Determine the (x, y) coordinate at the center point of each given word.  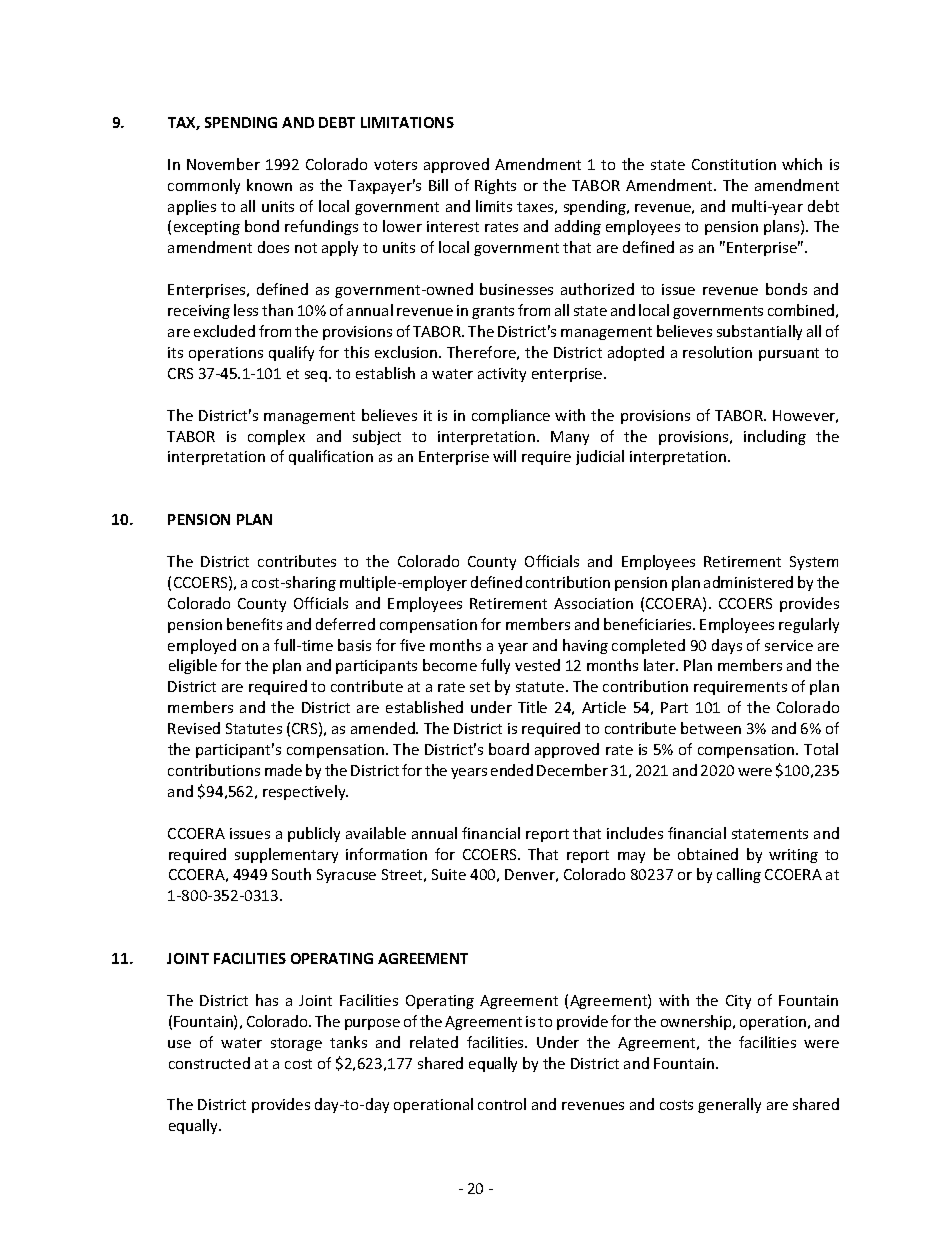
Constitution (734, 164)
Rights (495, 186)
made (283, 770)
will (504, 456)
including (775, 437)
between (711, 728)
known (269, 185)
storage (296, 1044)
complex (276, 437)
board (509, 749)
